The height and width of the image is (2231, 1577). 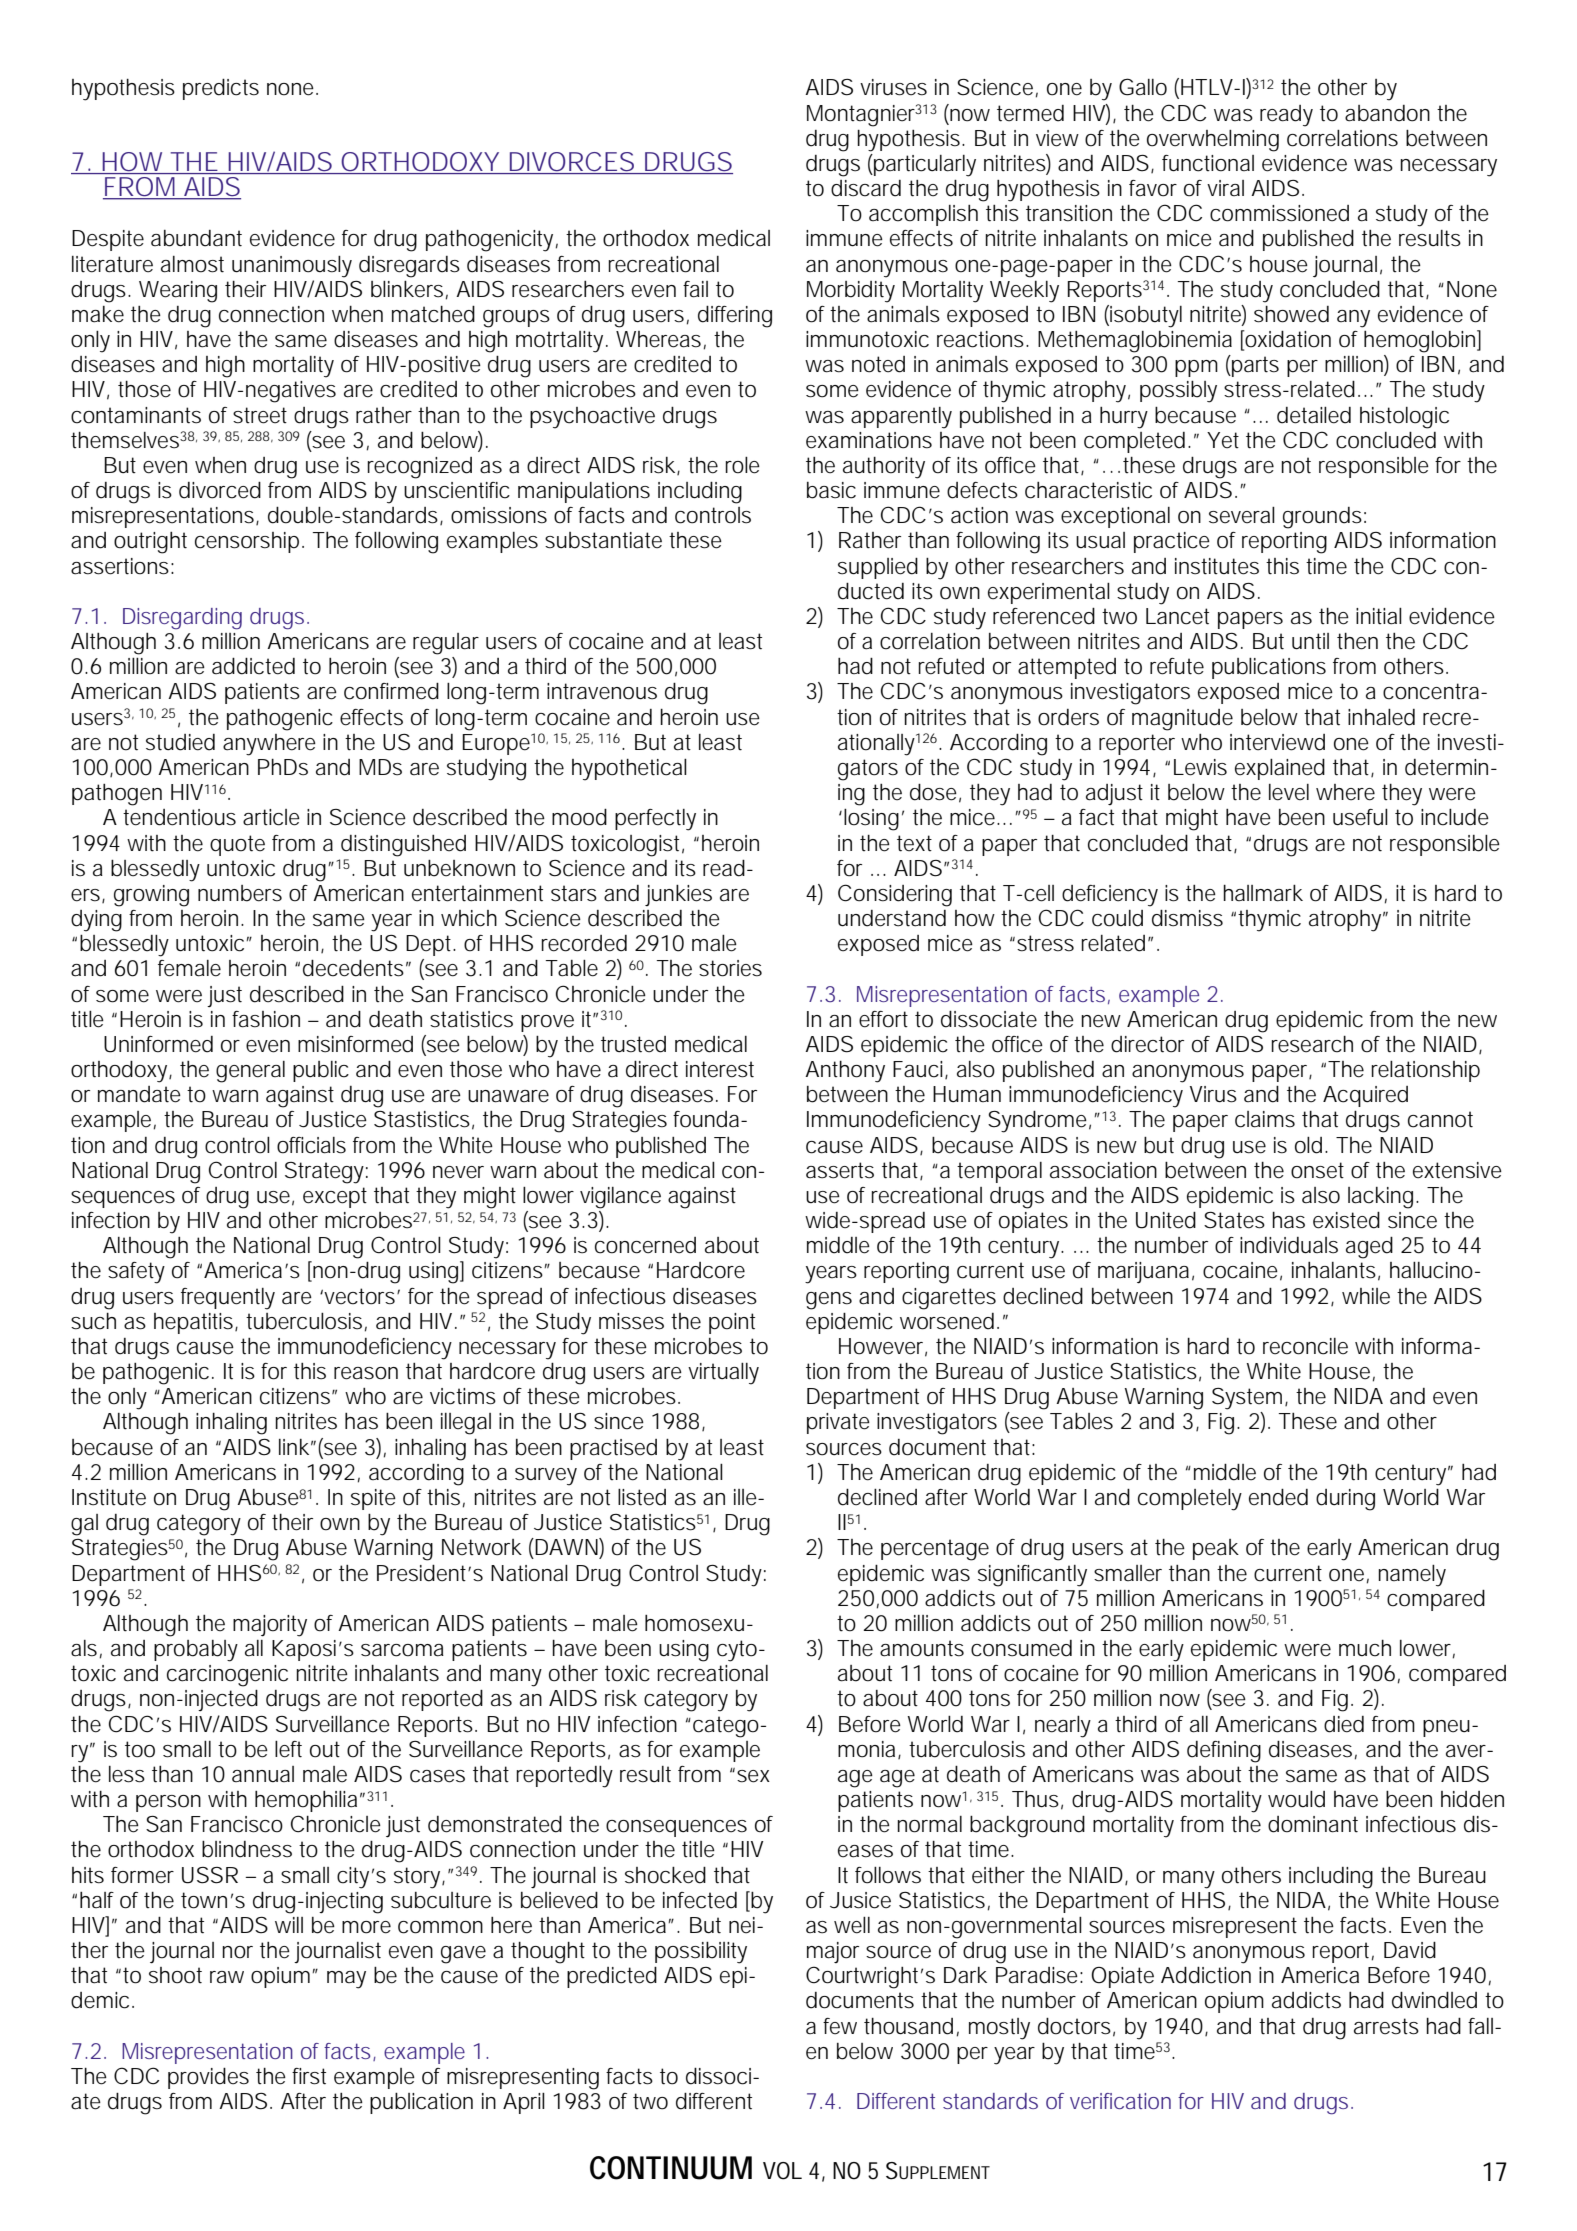 What do you see at coordinates (221, 89) in the image?
I see `predicts` at bounding box center [221, 89].
